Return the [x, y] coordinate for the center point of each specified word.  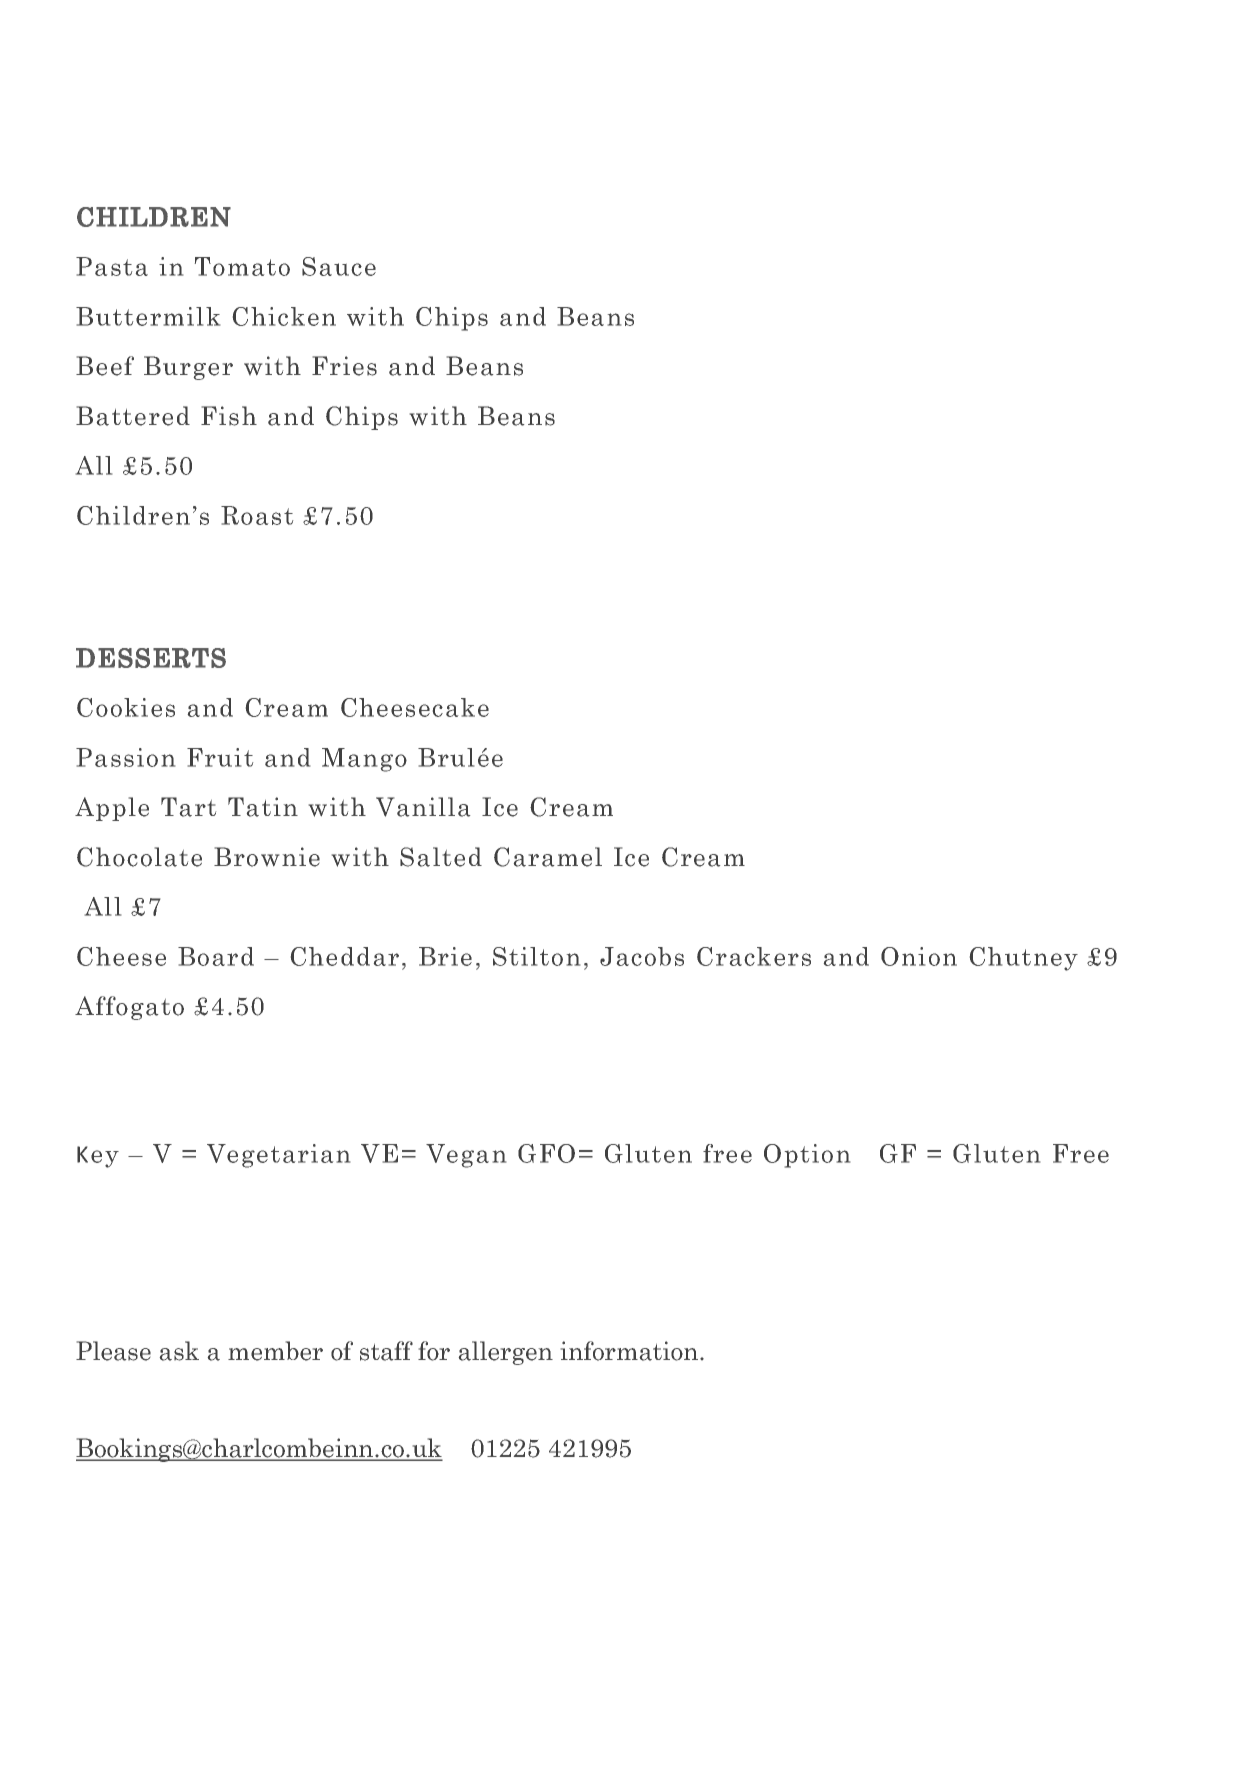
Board [216, 956]
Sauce [339, 266]
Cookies [126, 707]
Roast [257, 515]
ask [179, 1351]
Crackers [754, 956]
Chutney [1024, 959]
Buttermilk [148, 316]
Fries [344, 366]
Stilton [536, 956]
